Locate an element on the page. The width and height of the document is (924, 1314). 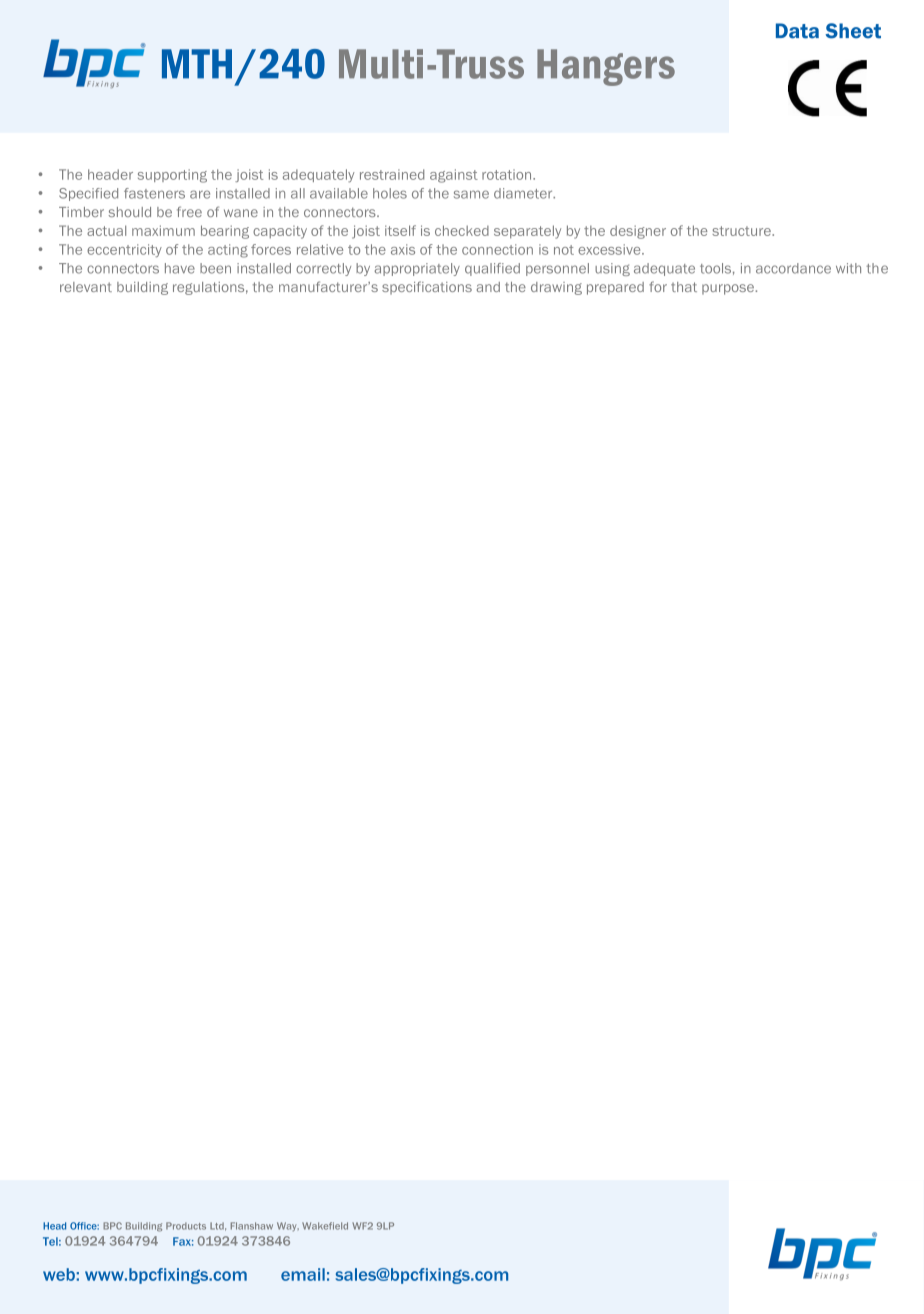
and is located at coordinates (488, 287).
